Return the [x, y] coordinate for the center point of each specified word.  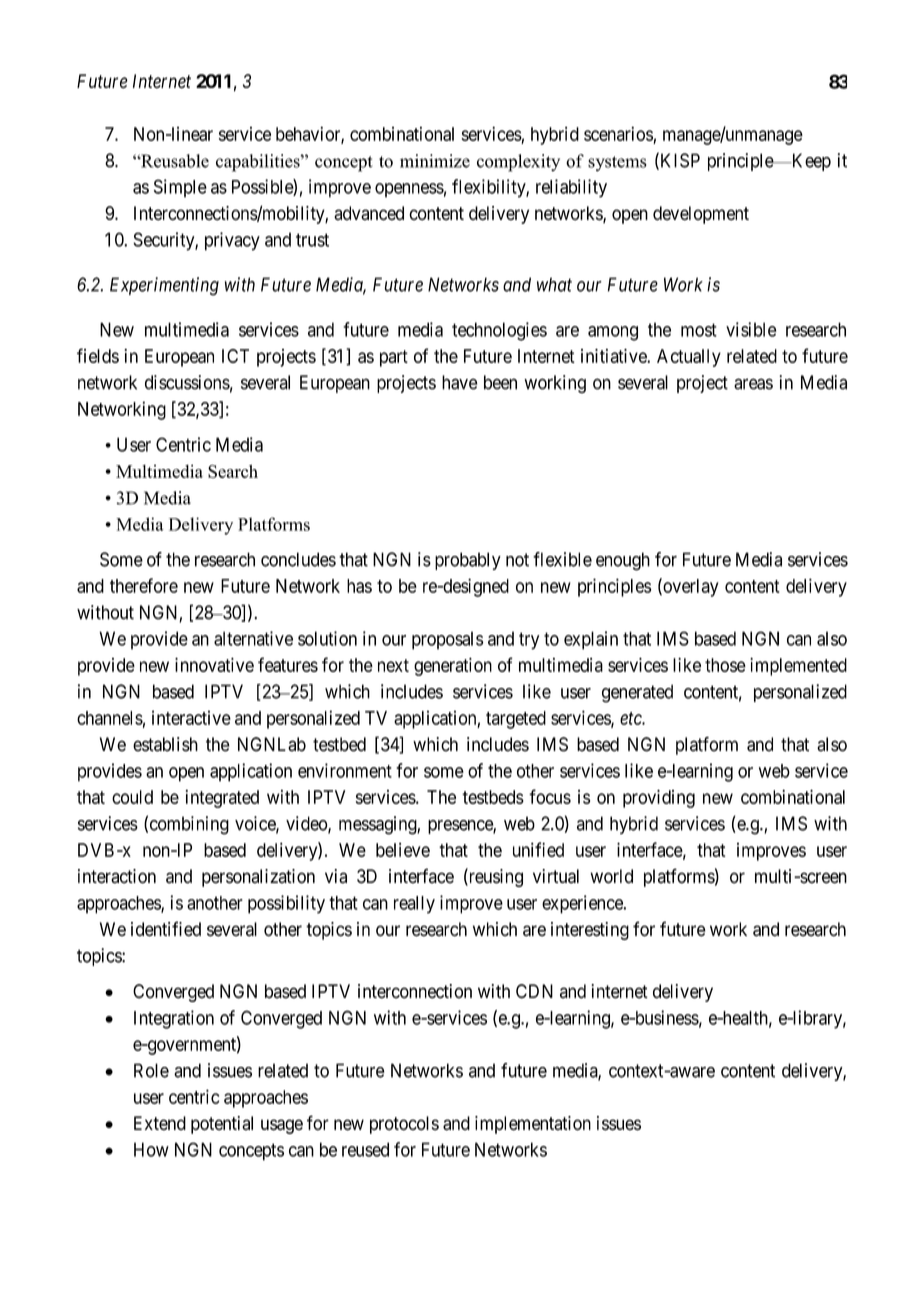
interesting [590, 931]
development [701, 215]
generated [637, 693]
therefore [144, 585]
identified [166, 929]
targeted [516, 720]
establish [165, 744]
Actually [689, 358]
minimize [435, 161]
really [414, 905]
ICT [235, 356]
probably [468, 561]
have [459, 382]
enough [623, 561]
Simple [180, 188]
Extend [160, 1123]
